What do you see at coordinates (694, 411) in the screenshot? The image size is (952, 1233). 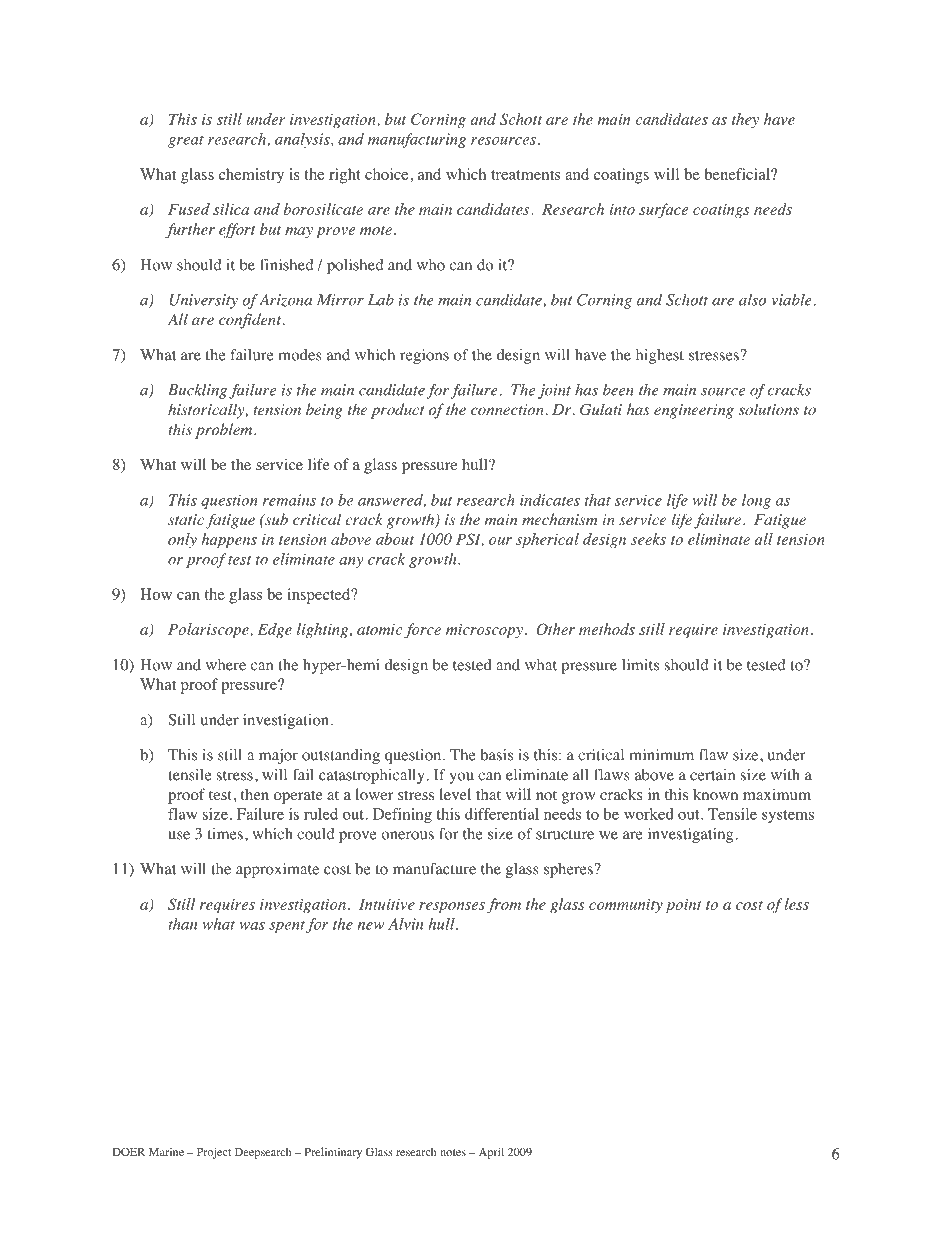 I see `engineering` at bounding box center [694, 411].
